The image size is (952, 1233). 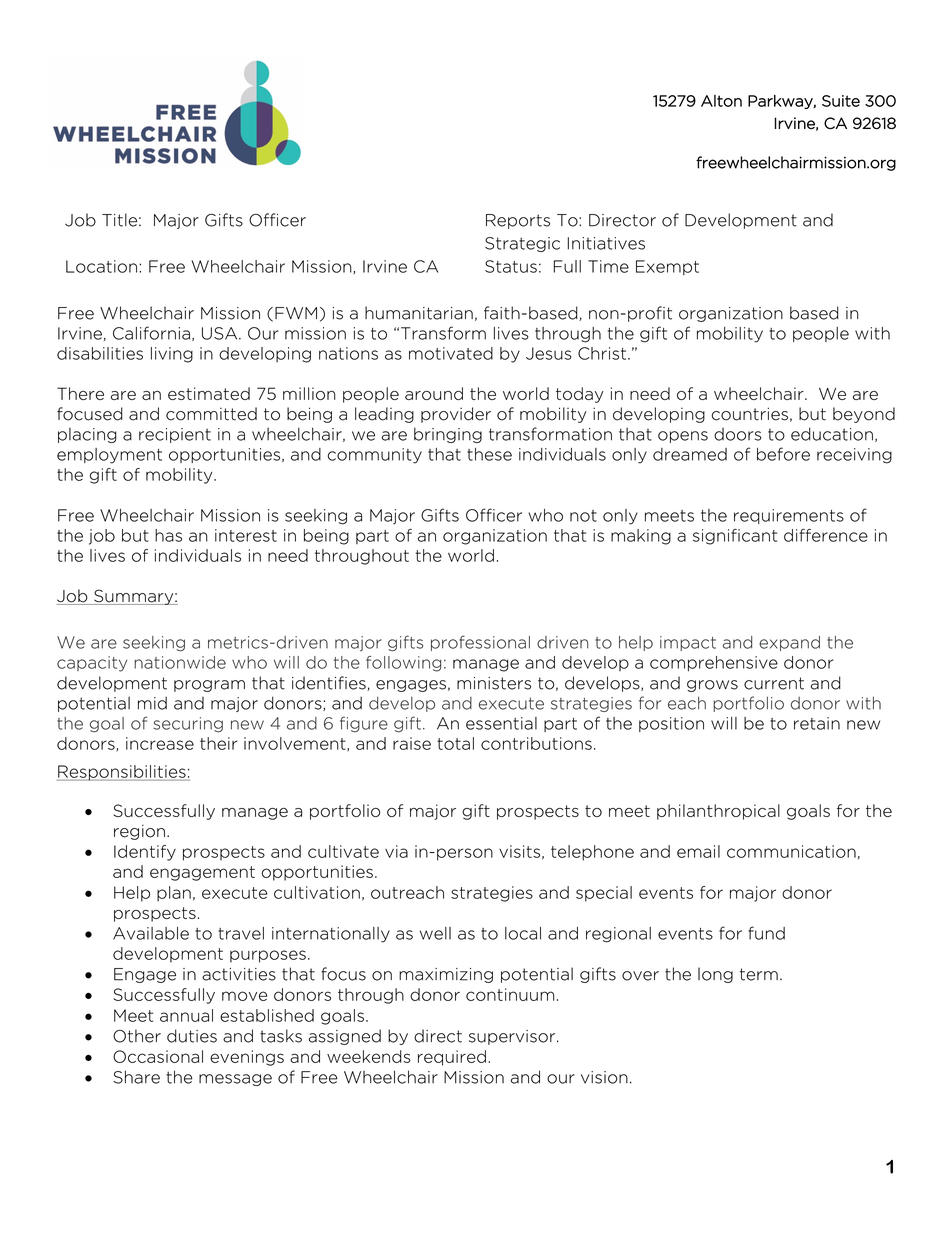 What do you see at coordinates (101, 266) in the screenshot?
I see `Location` at bounding box center [101, 266].
